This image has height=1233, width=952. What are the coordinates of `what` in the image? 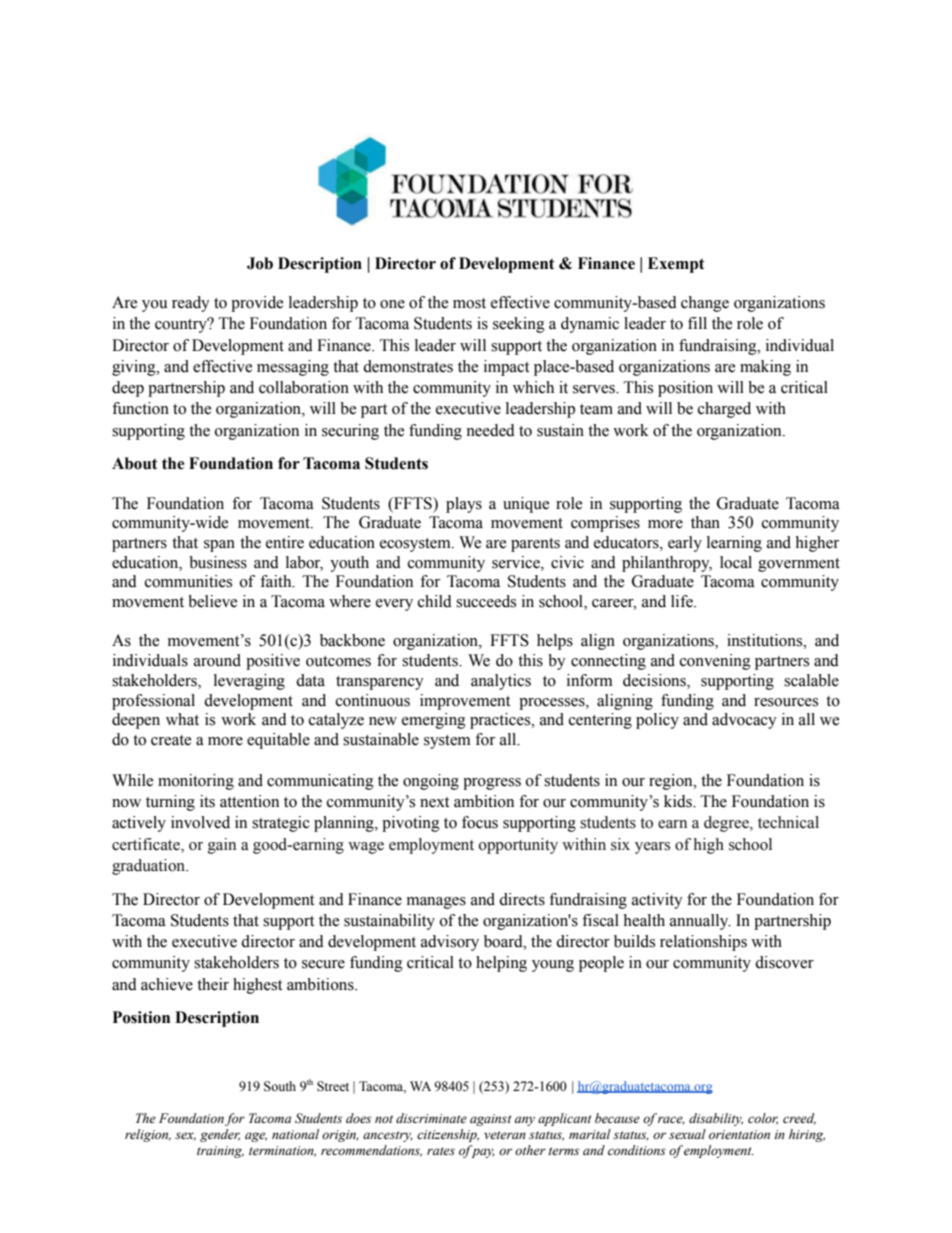 It's located at (182, 719).
